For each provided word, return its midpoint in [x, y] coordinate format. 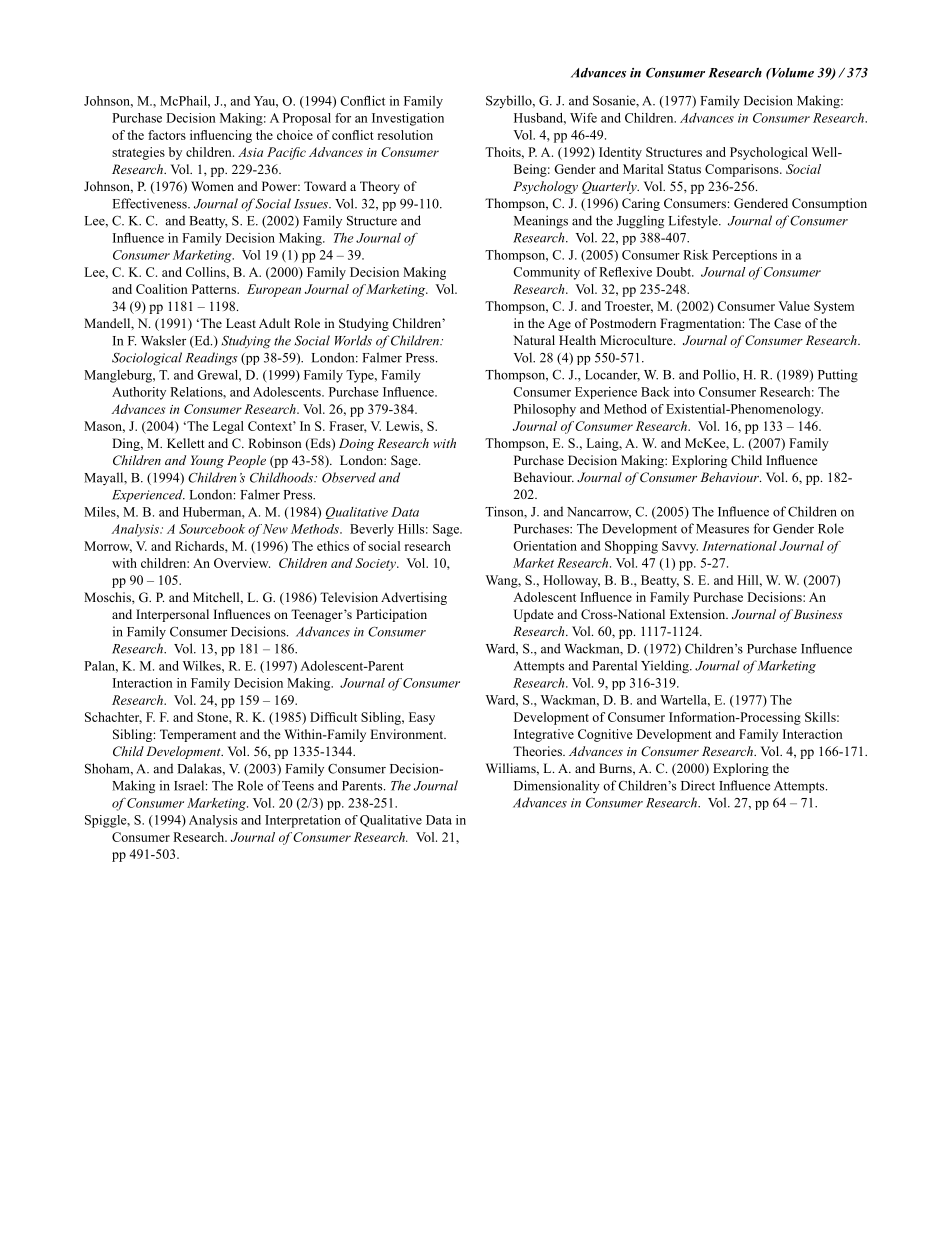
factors [167, 135]
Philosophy [545, 410]
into [684, 392]
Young [207, 461]
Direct [698, 785]
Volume [792, 73]
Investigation [408, 119]
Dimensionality [557, 786]
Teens [298, 786]
